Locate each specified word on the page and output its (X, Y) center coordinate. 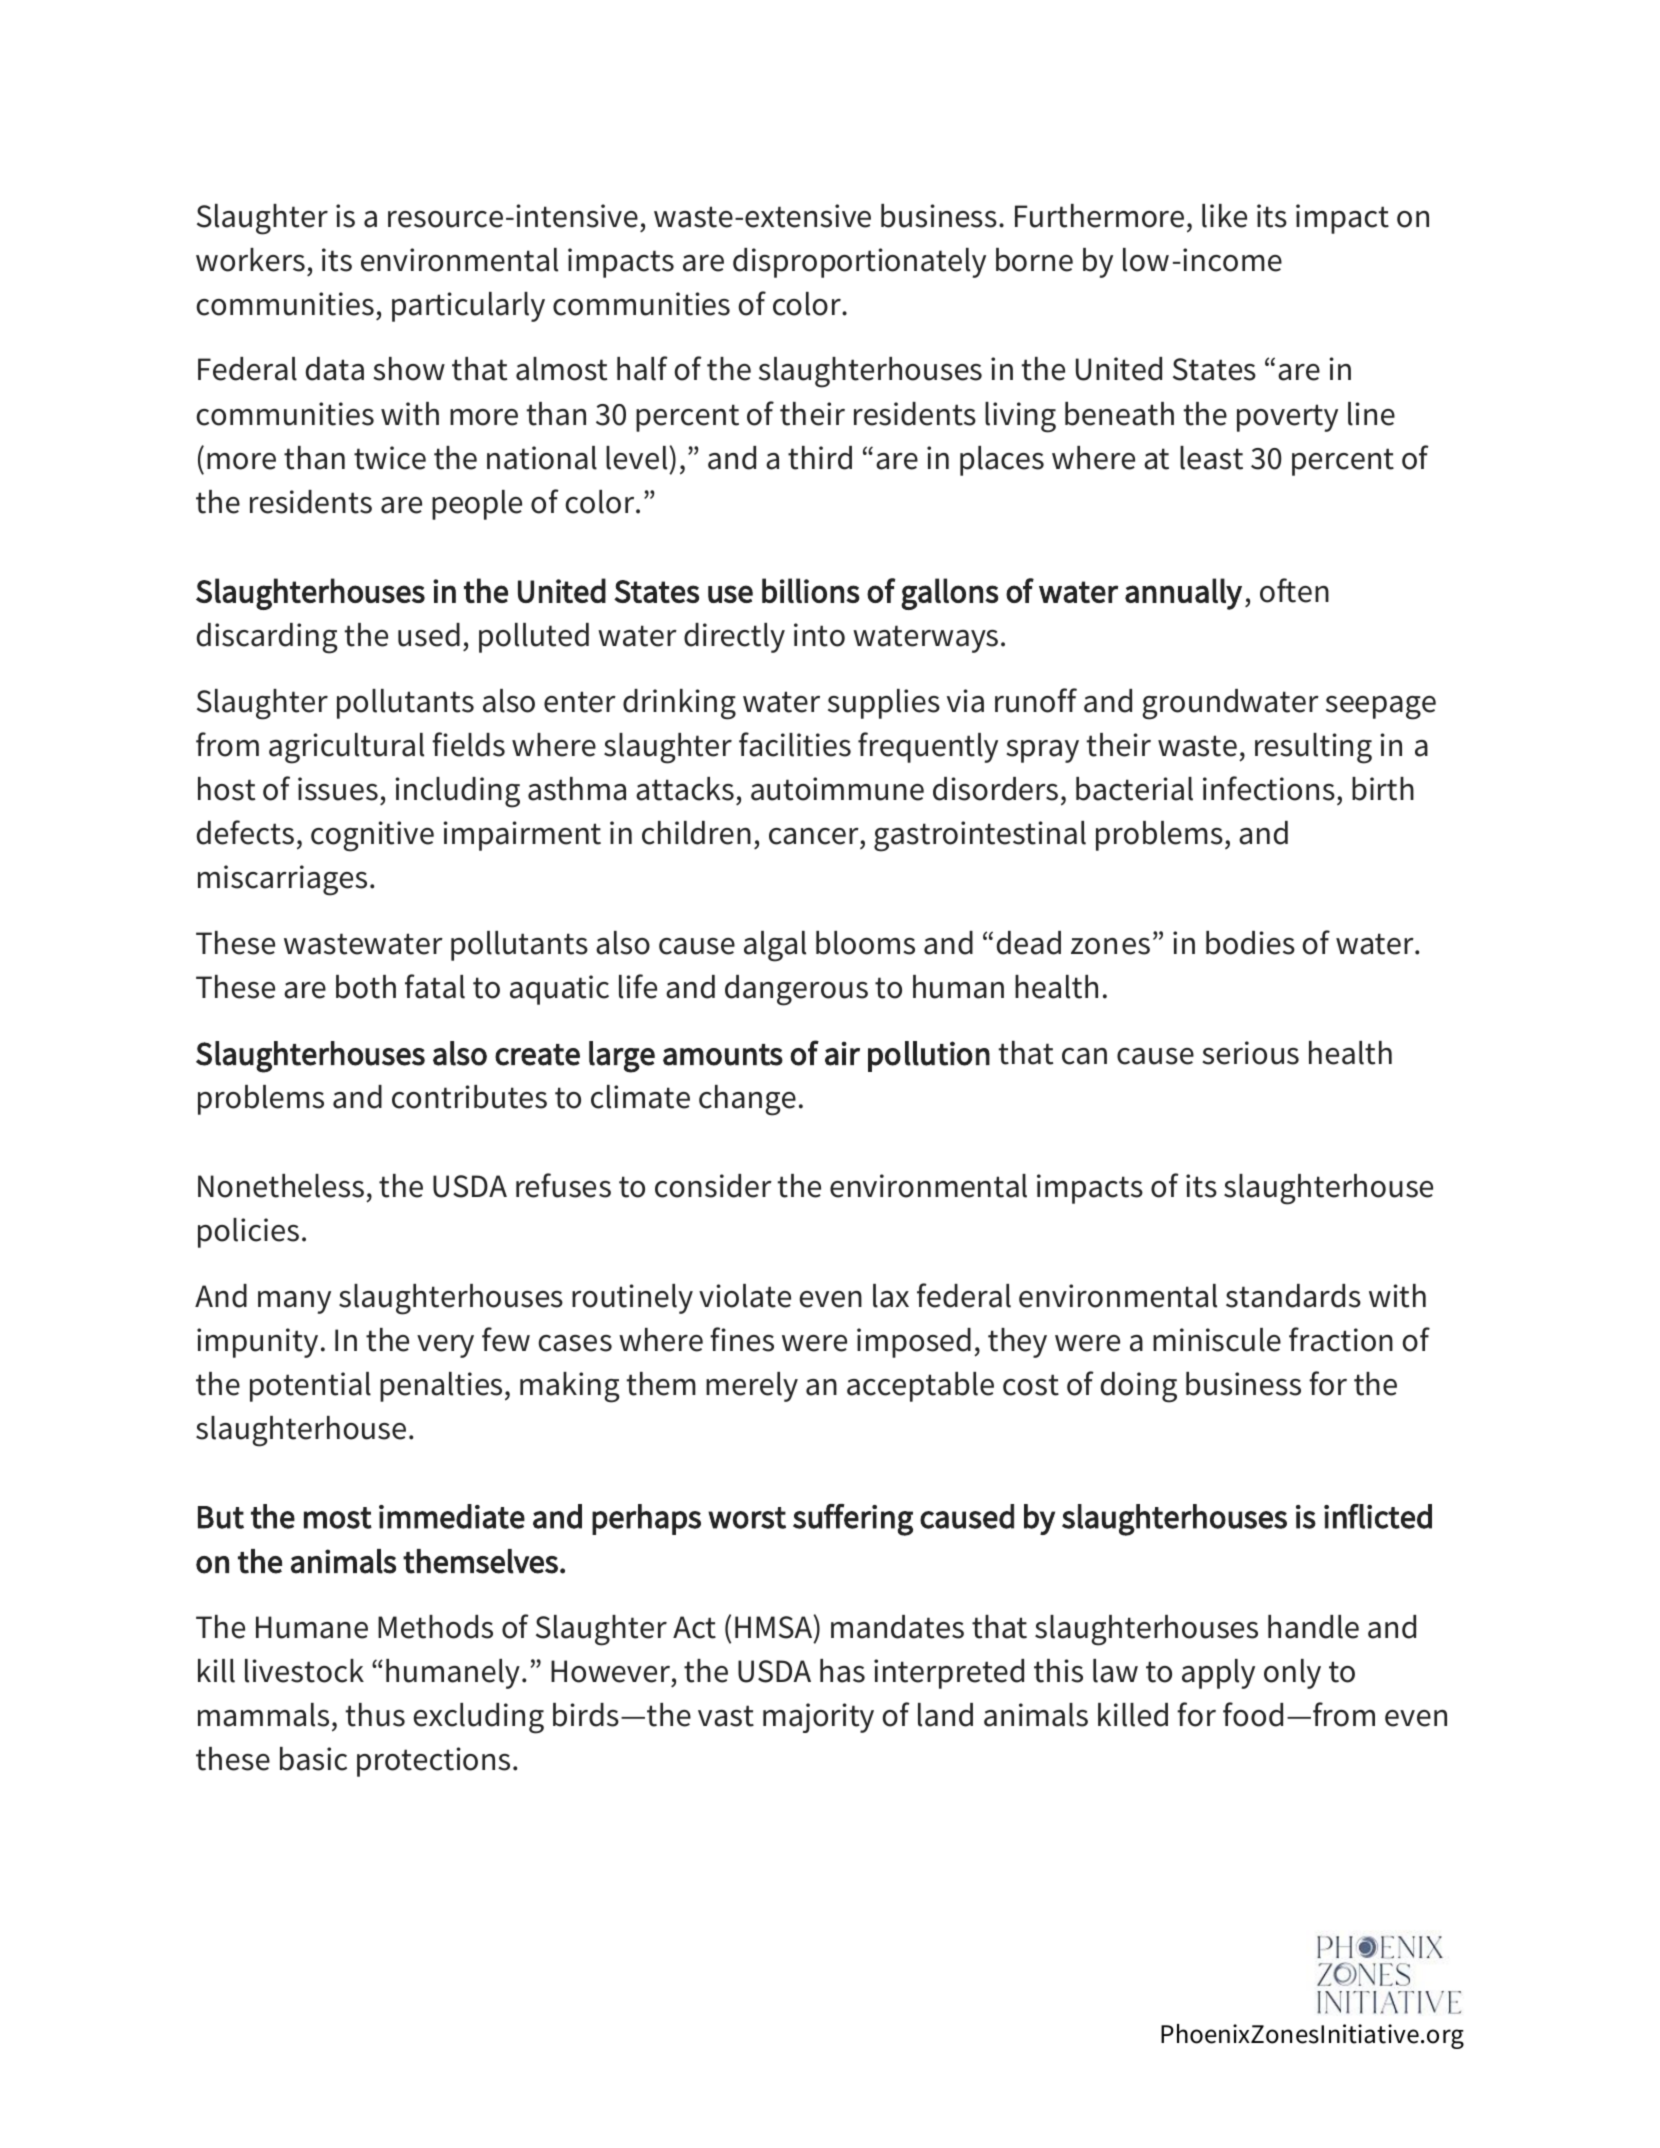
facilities (795, 744)
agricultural (346, 748)
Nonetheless (281, 1186)
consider (713, 1186)
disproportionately (859, 263)
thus (375, 1715)
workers (250, 260)
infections (1269, 788)
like (1224, 216)
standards (1293, 1296)
